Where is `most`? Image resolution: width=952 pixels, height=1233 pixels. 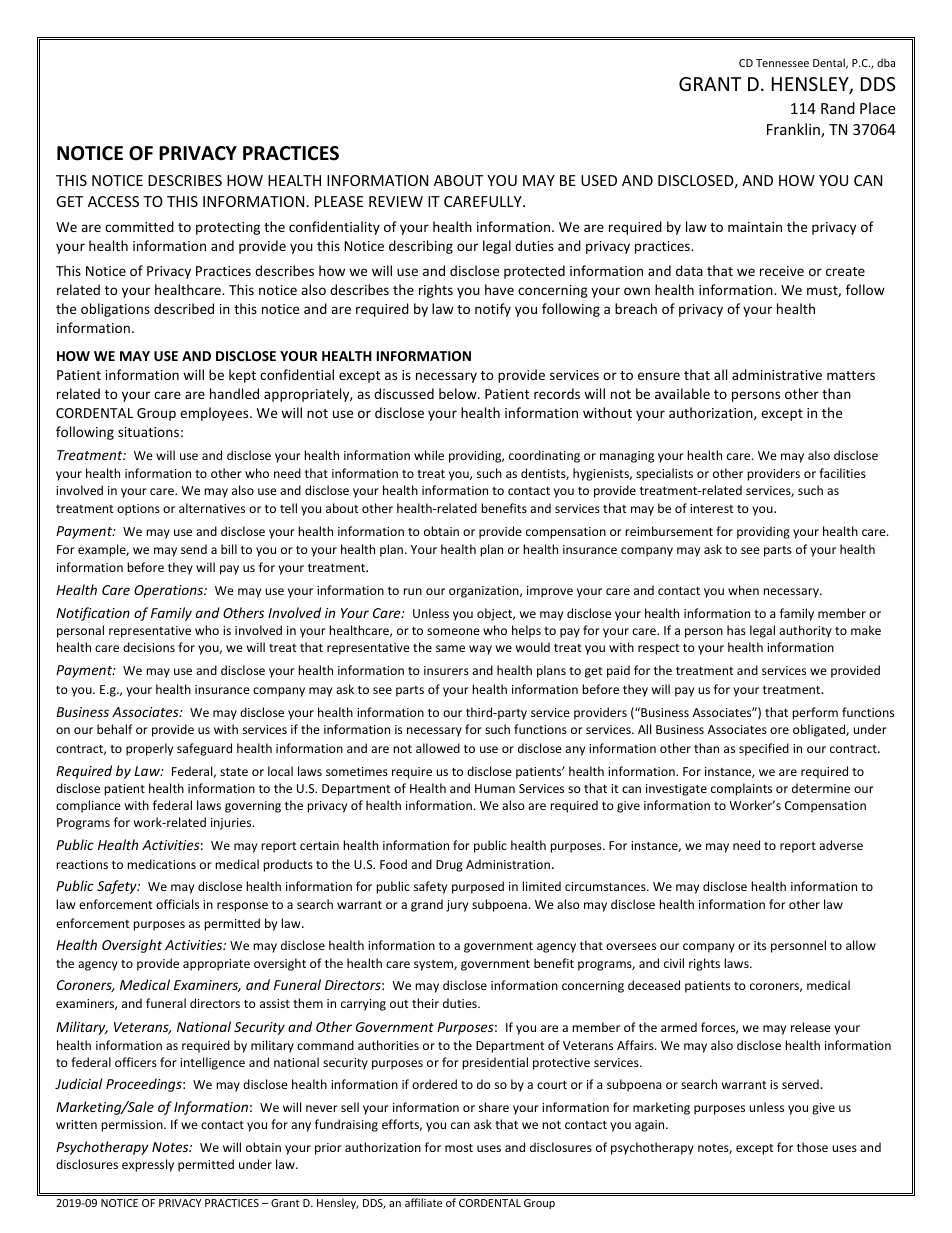 most is located at coordinates (459, 1148).
